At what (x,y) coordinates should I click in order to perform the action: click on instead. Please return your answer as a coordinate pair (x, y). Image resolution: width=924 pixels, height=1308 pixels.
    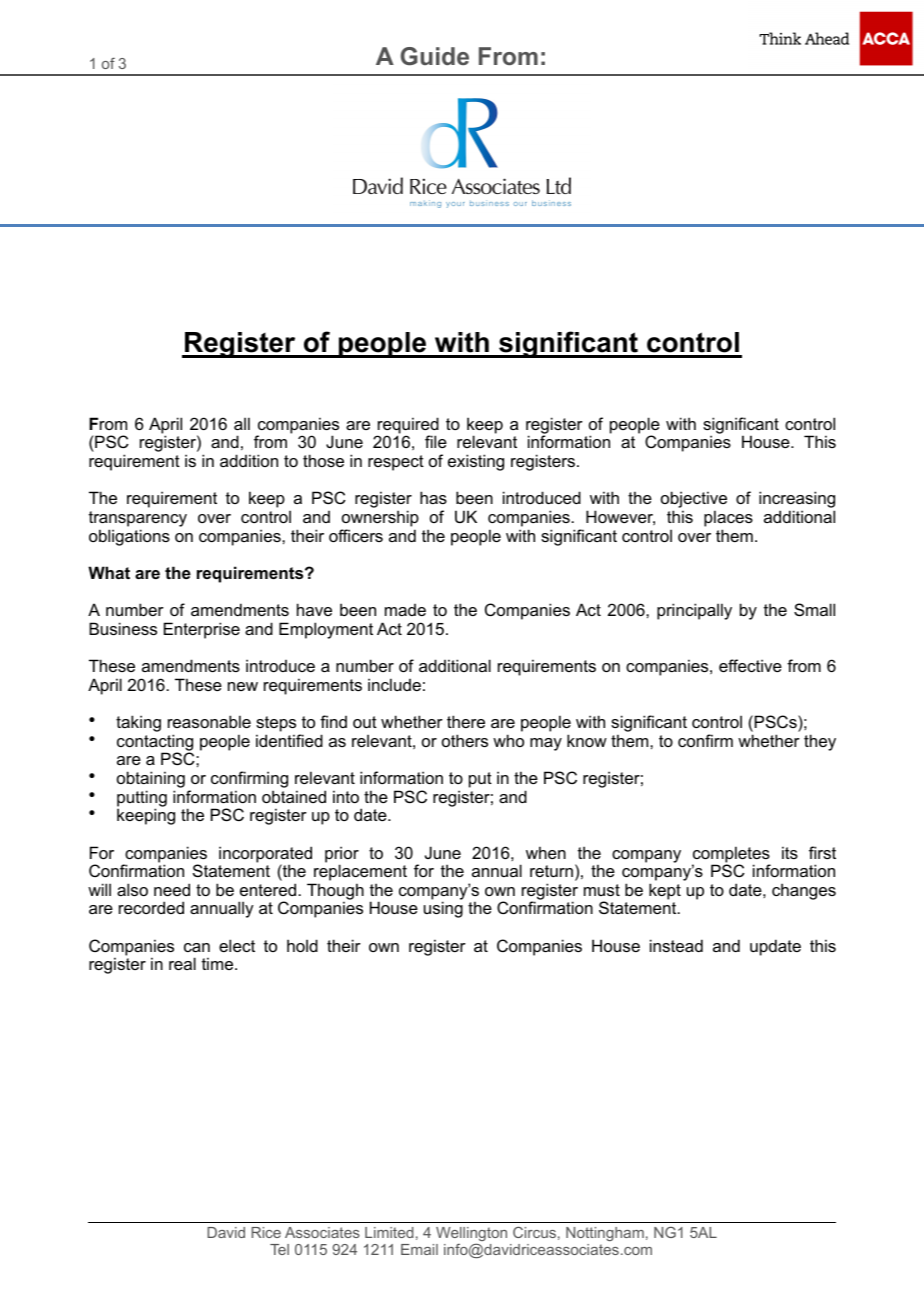
    Looking at the image, I should click on (676, 945).
